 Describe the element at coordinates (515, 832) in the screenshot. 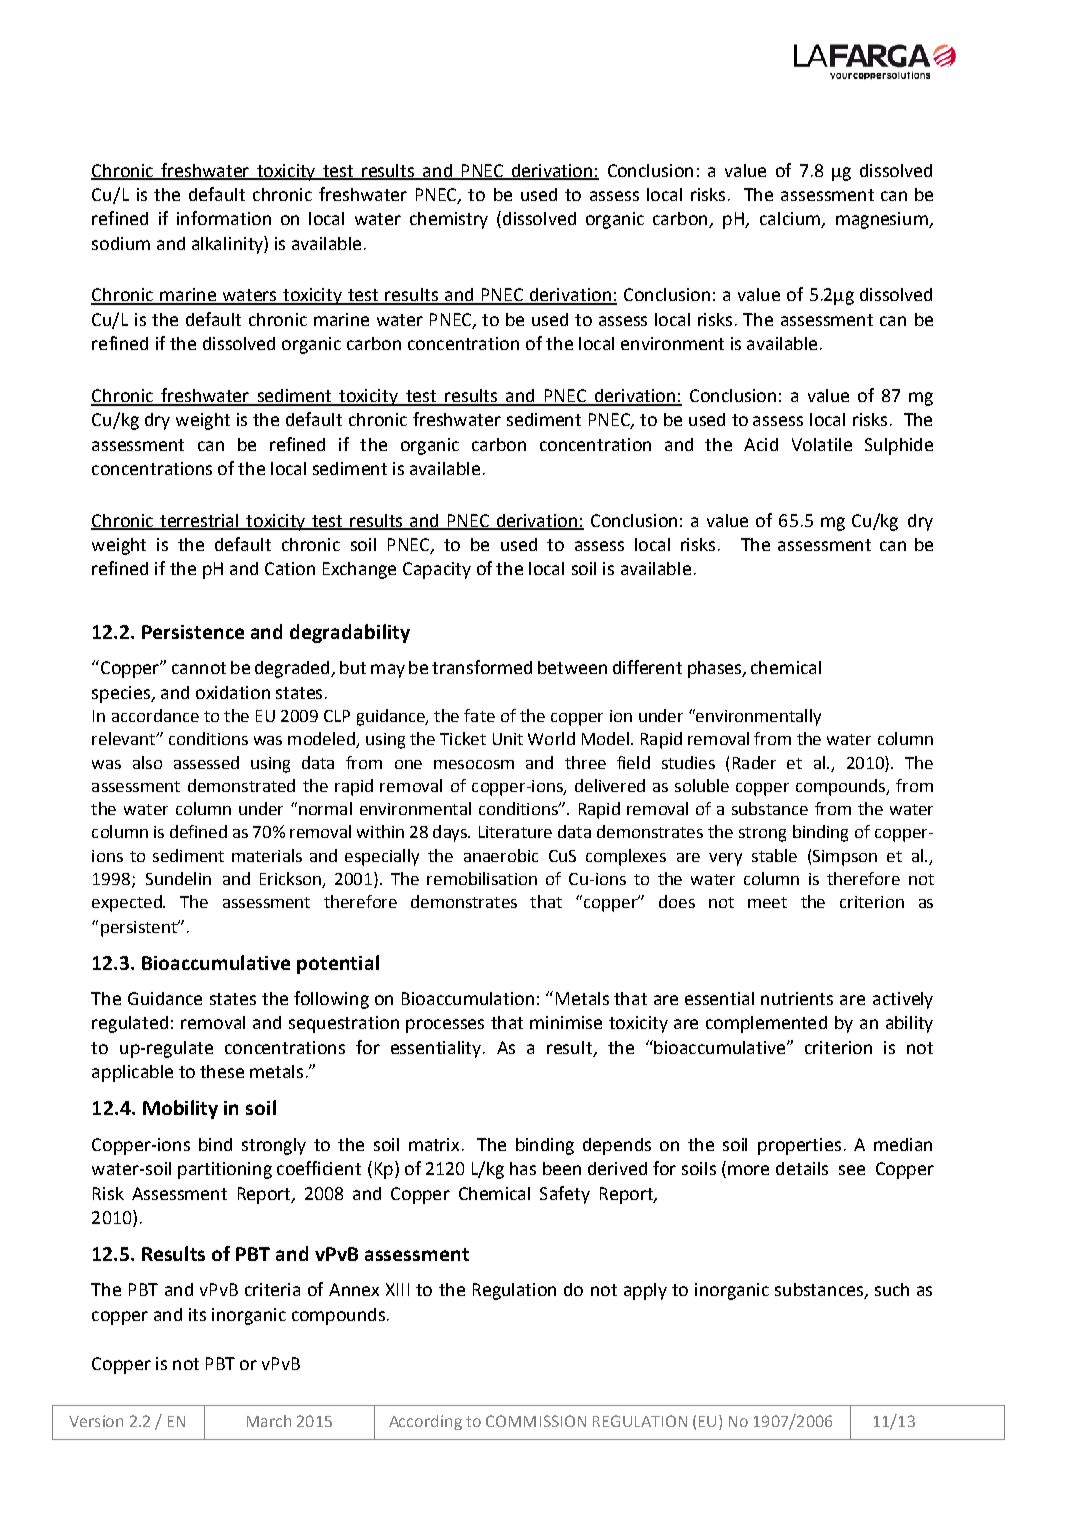

I see `Literature` at that location.
